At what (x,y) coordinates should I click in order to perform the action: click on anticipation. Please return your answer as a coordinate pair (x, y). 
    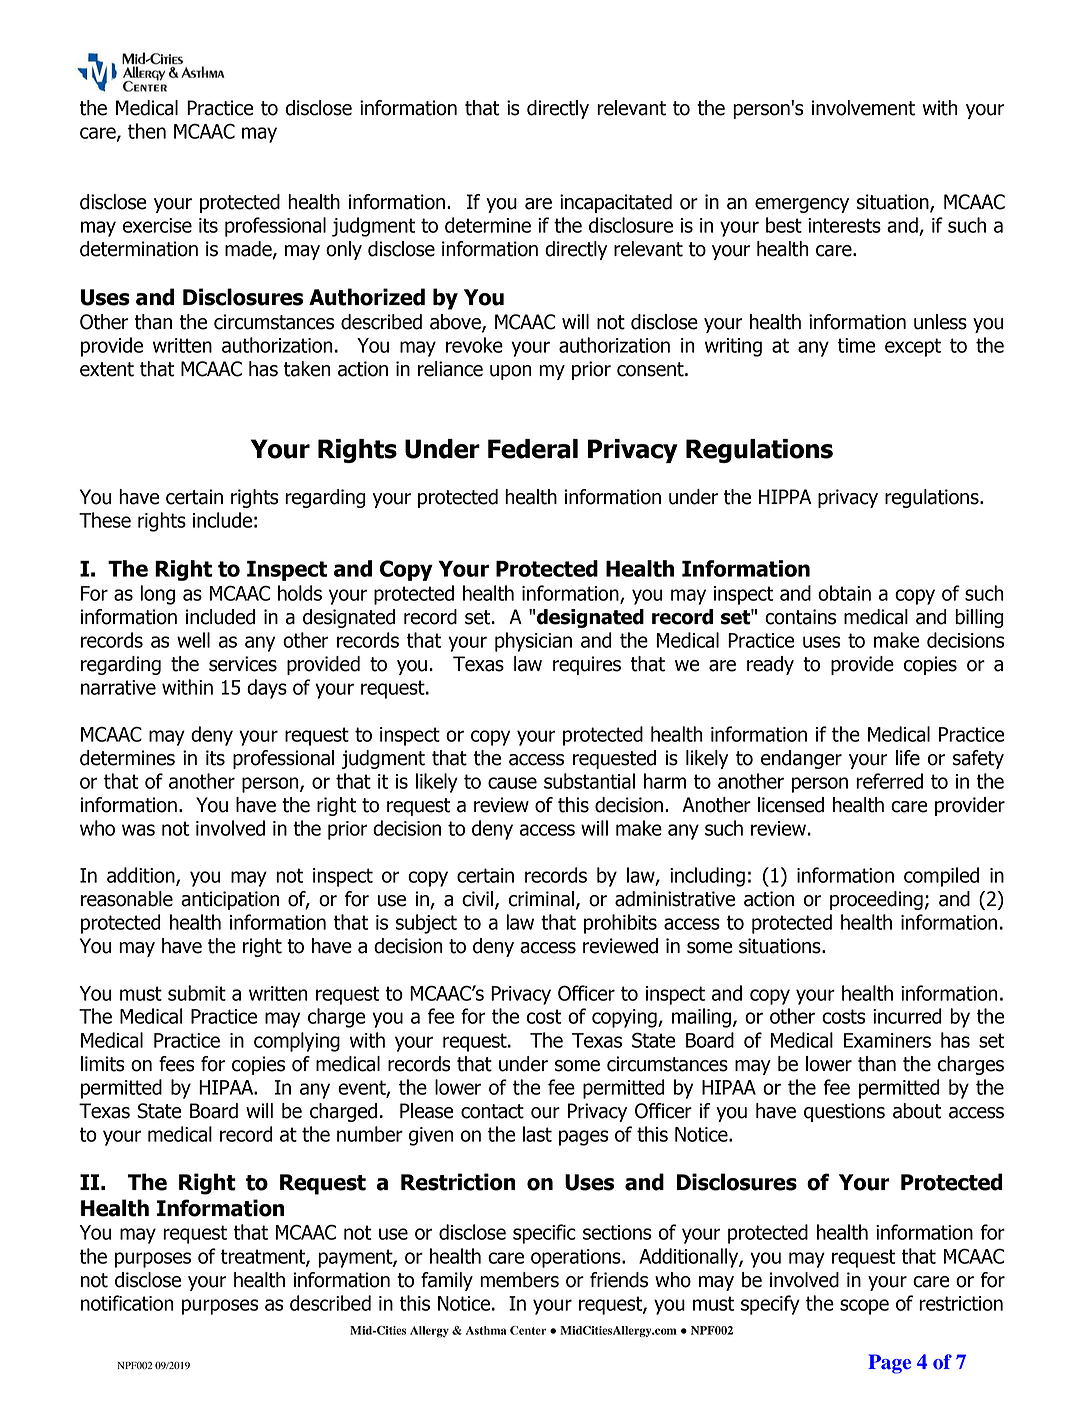
    Looking at the image, I should click on (230, 900).
